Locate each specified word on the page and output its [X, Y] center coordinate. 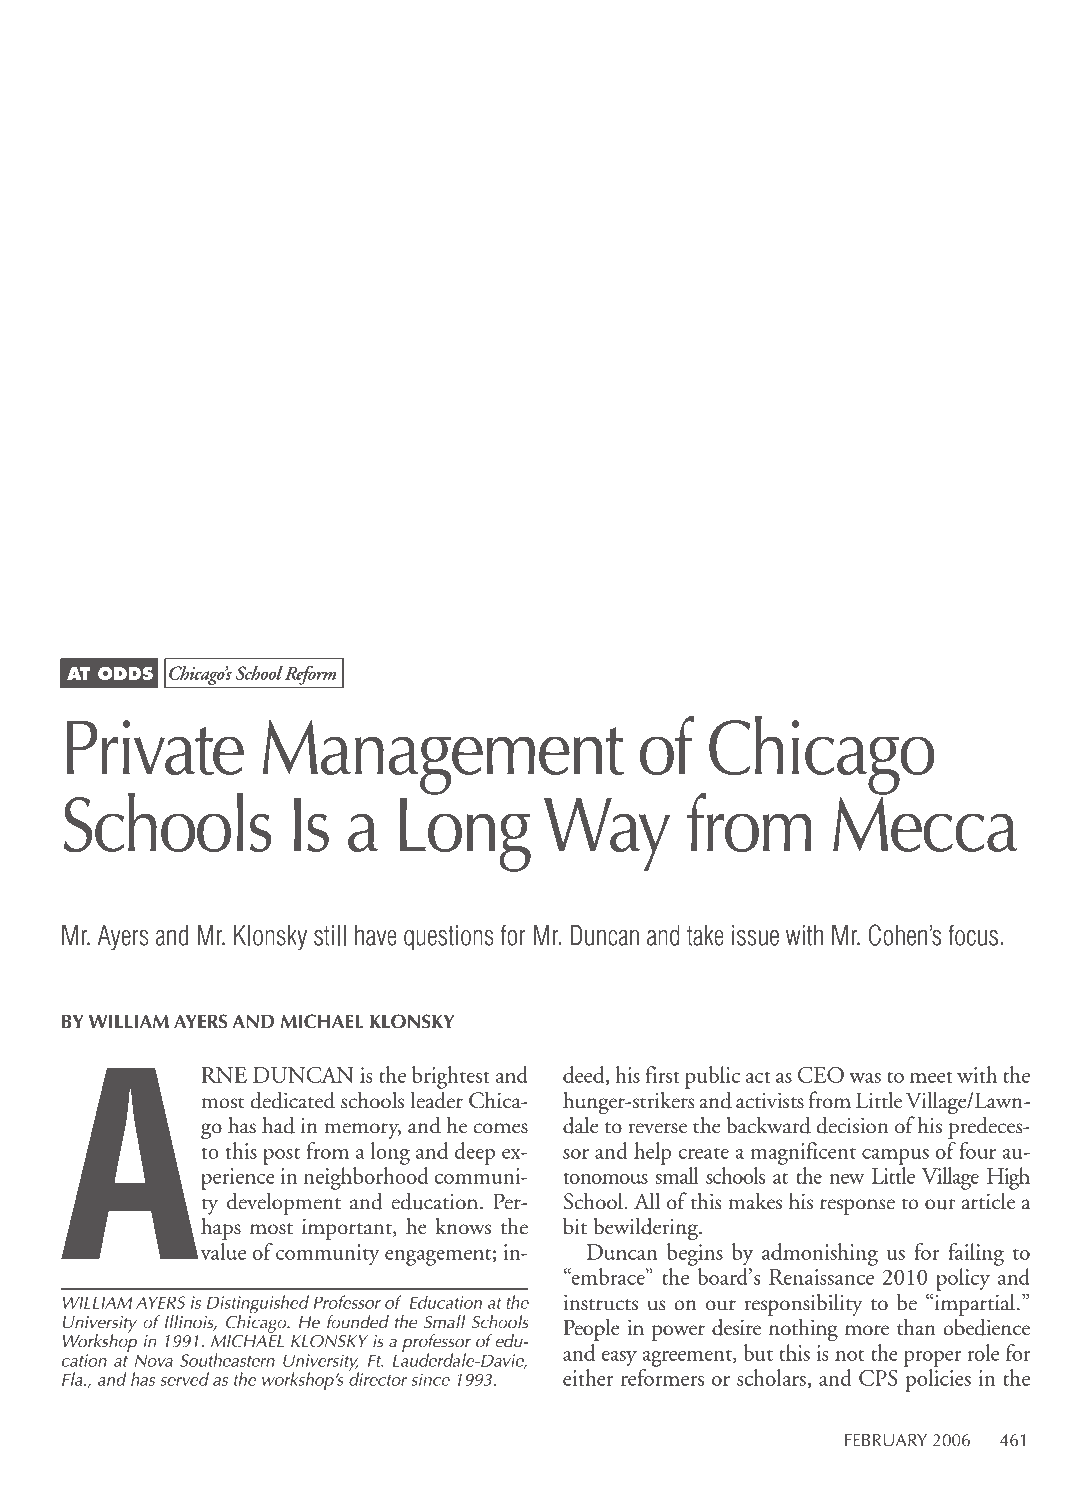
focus [973, 935]
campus [895, 1157]
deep [475, 1153]
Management [443, 757]
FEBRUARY [886, 1440]
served [184, 1379]
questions [449, 938]
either [588, 1377]
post [281, 1156]
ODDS [125, 673]
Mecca [925, 824]
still [330, 935]
